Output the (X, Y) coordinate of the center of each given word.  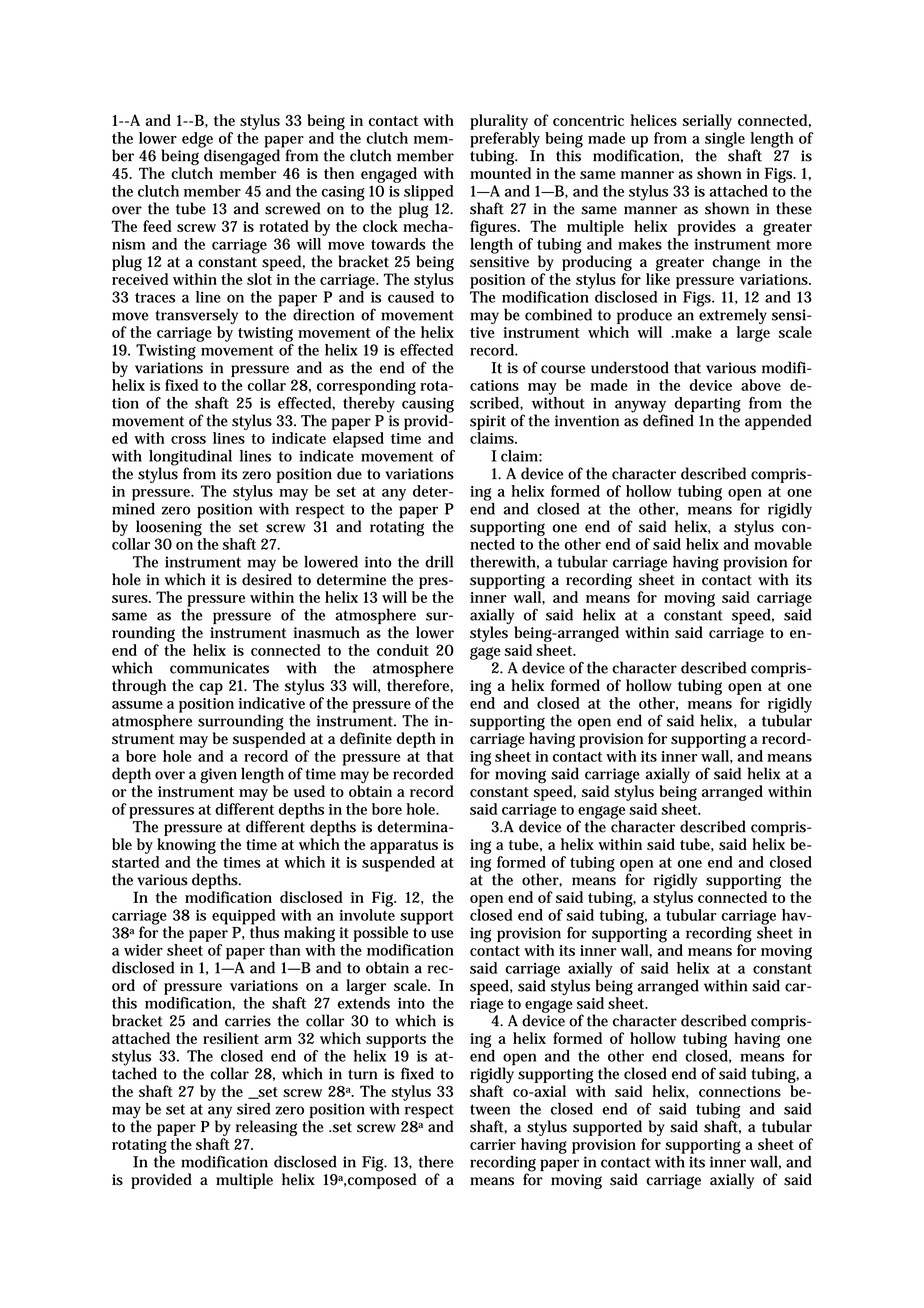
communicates (219, 668)
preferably (505, 141)
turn (363, 1074)
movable (783, 544)
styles (489, 633)
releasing (266, 1128)
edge (197, 141)
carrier (493, 1144)
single (724, 141)
